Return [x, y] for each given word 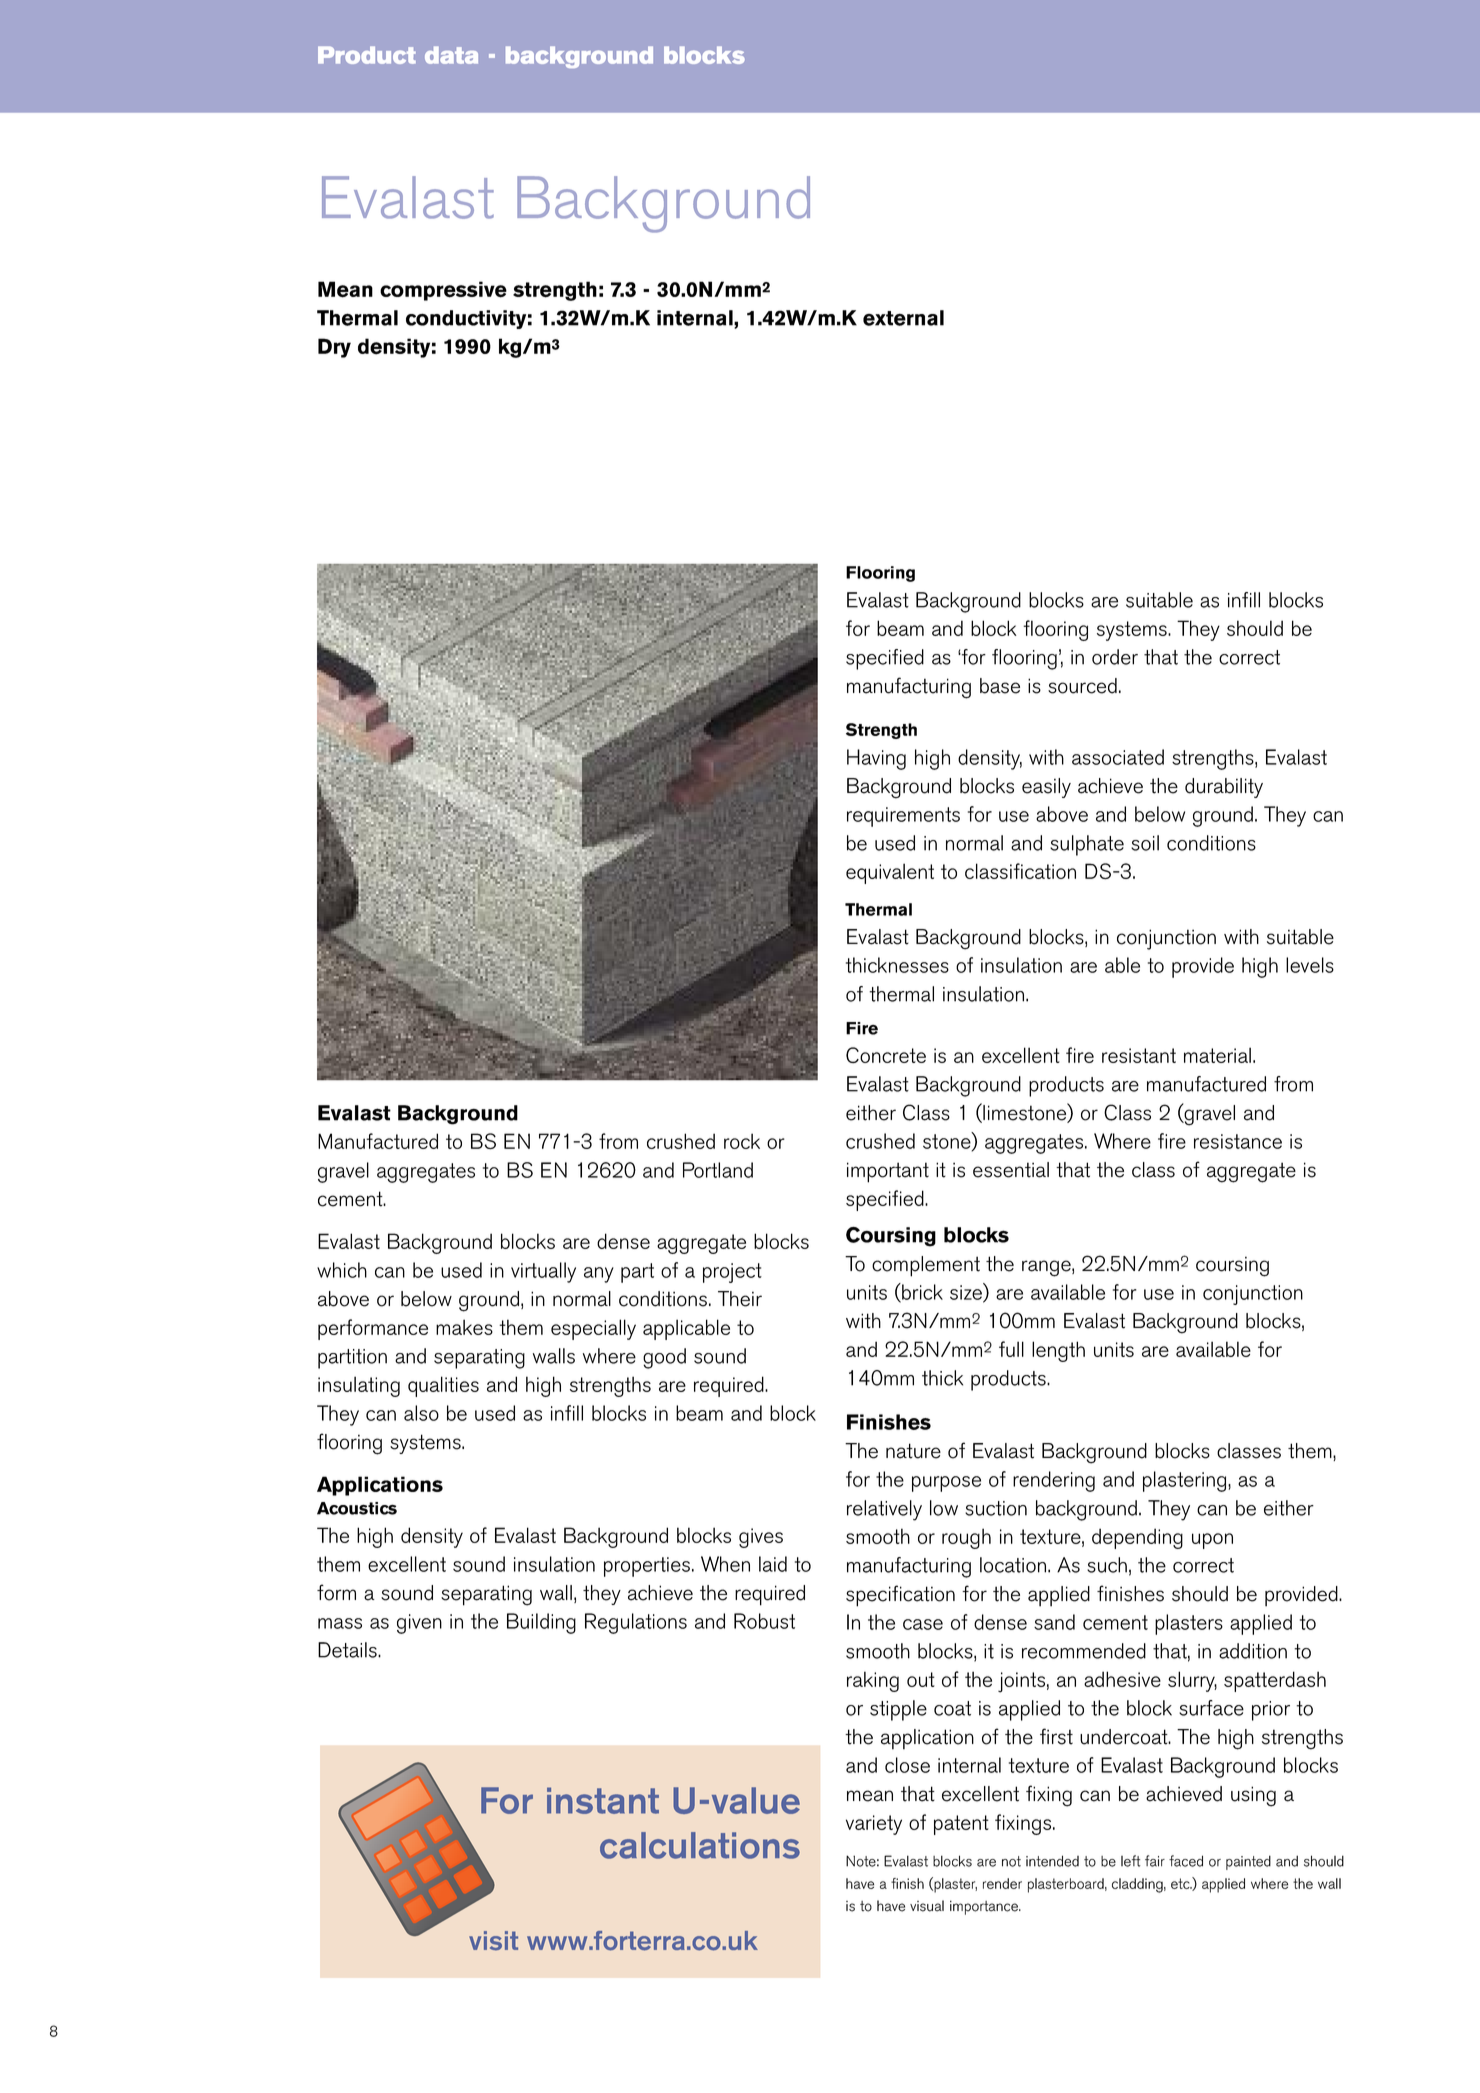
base [1000, 686]
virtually [543, 1272]
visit [493, 1941]
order [1115, 657]
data [451, 55]
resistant [1139, 1055]
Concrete [886, 1055]
